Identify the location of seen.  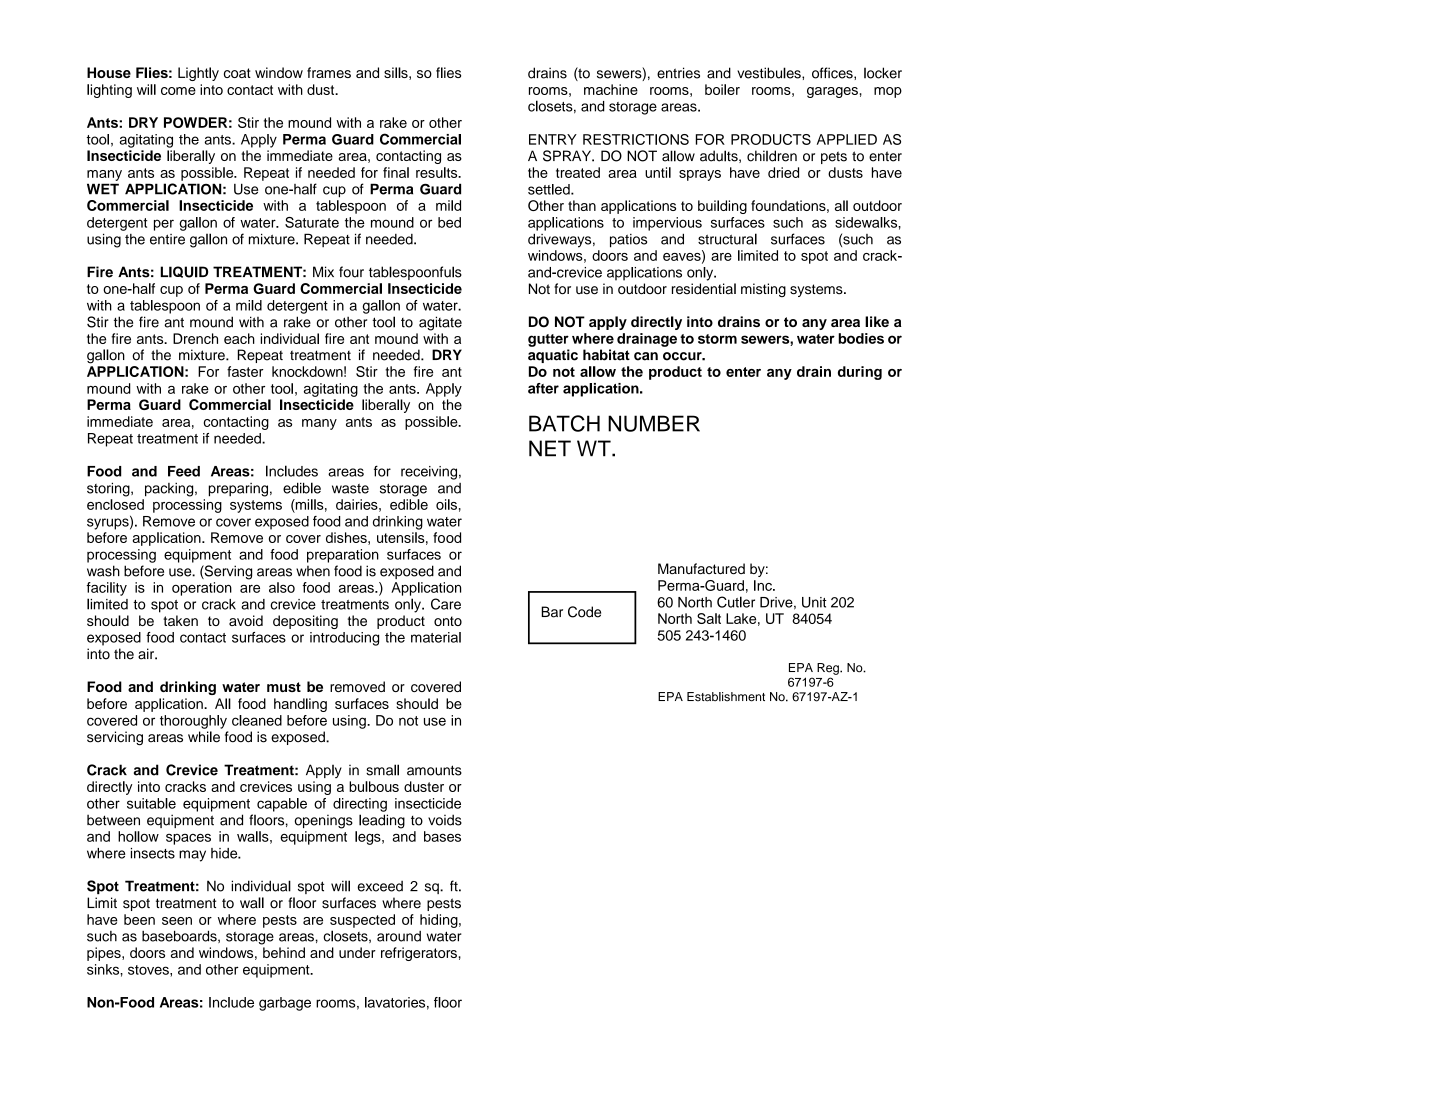
(177, 921).
